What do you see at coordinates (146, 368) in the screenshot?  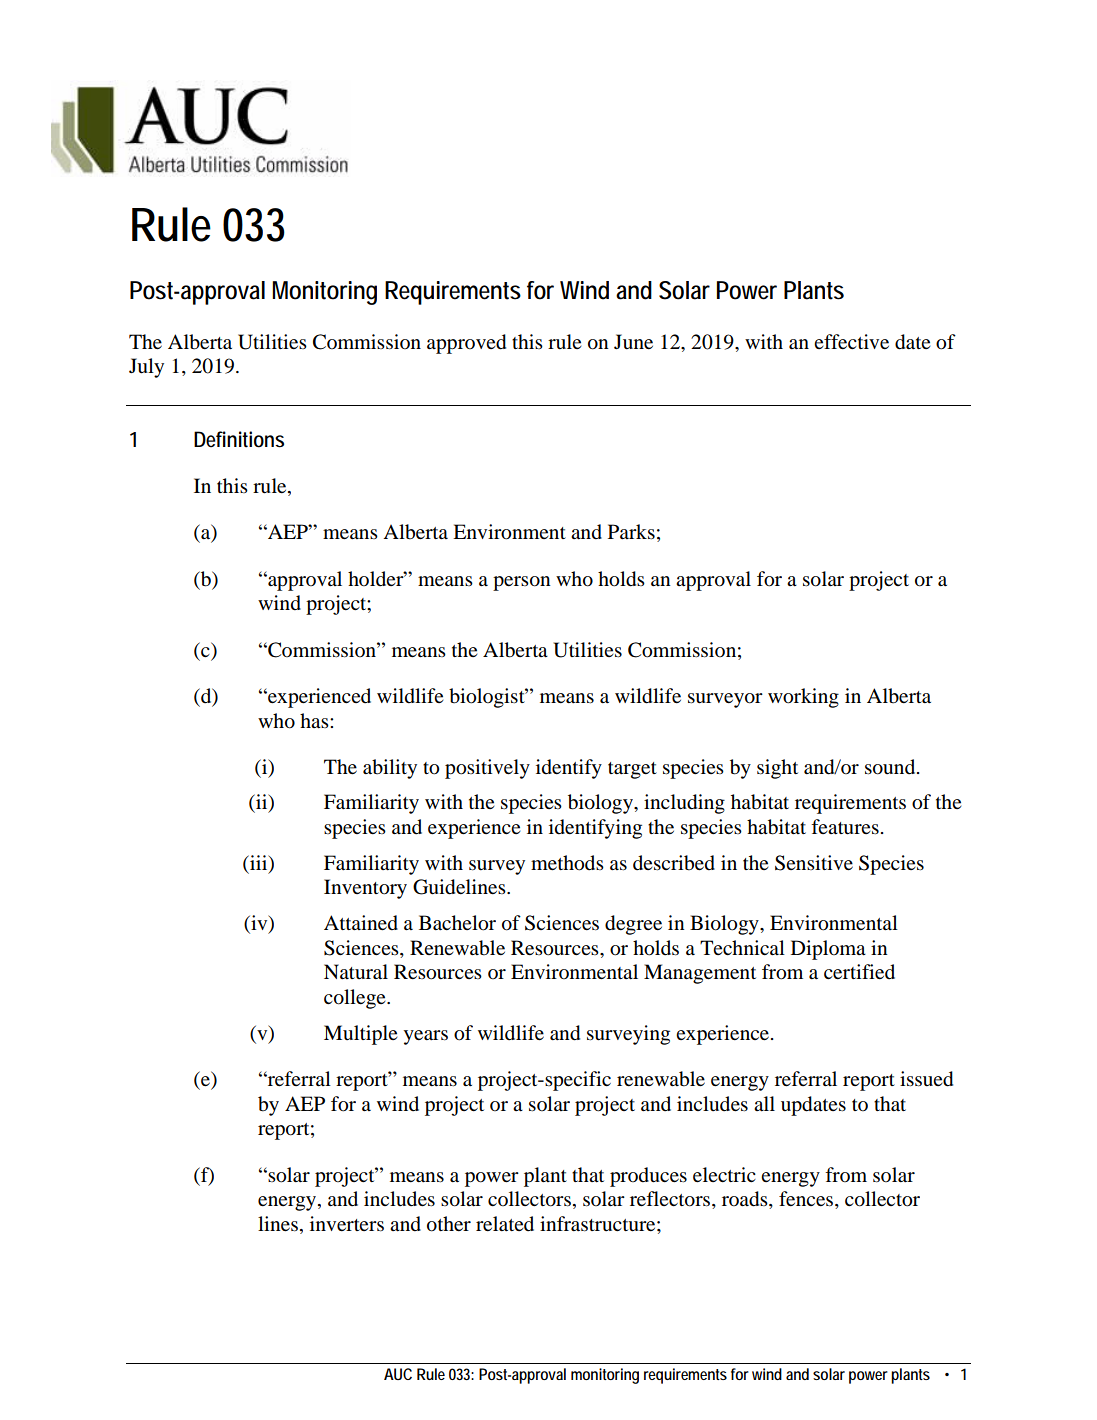 I see `July` at bounding box center [146, 368].
